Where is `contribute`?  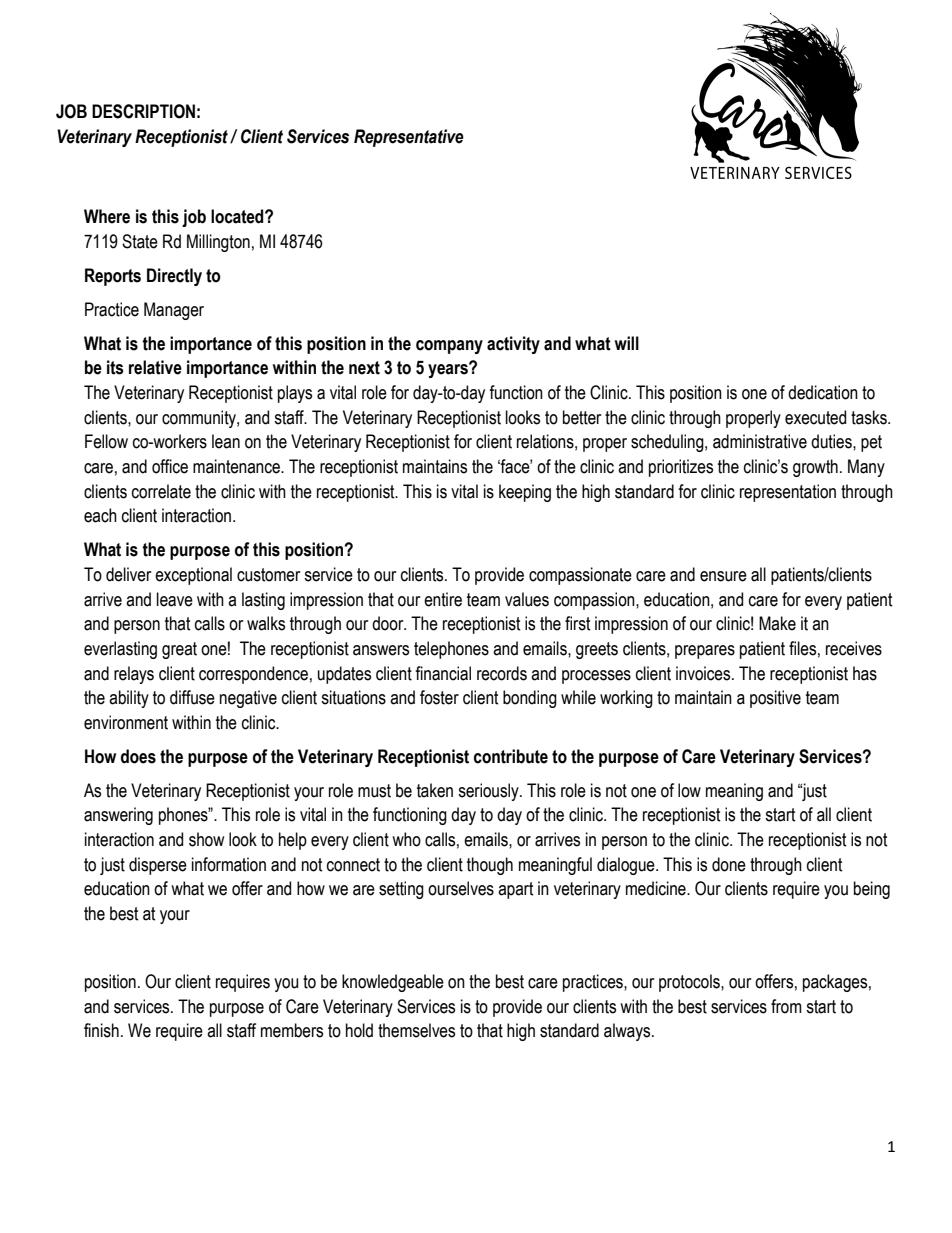 contribute is located at coordinates (511, 756).
